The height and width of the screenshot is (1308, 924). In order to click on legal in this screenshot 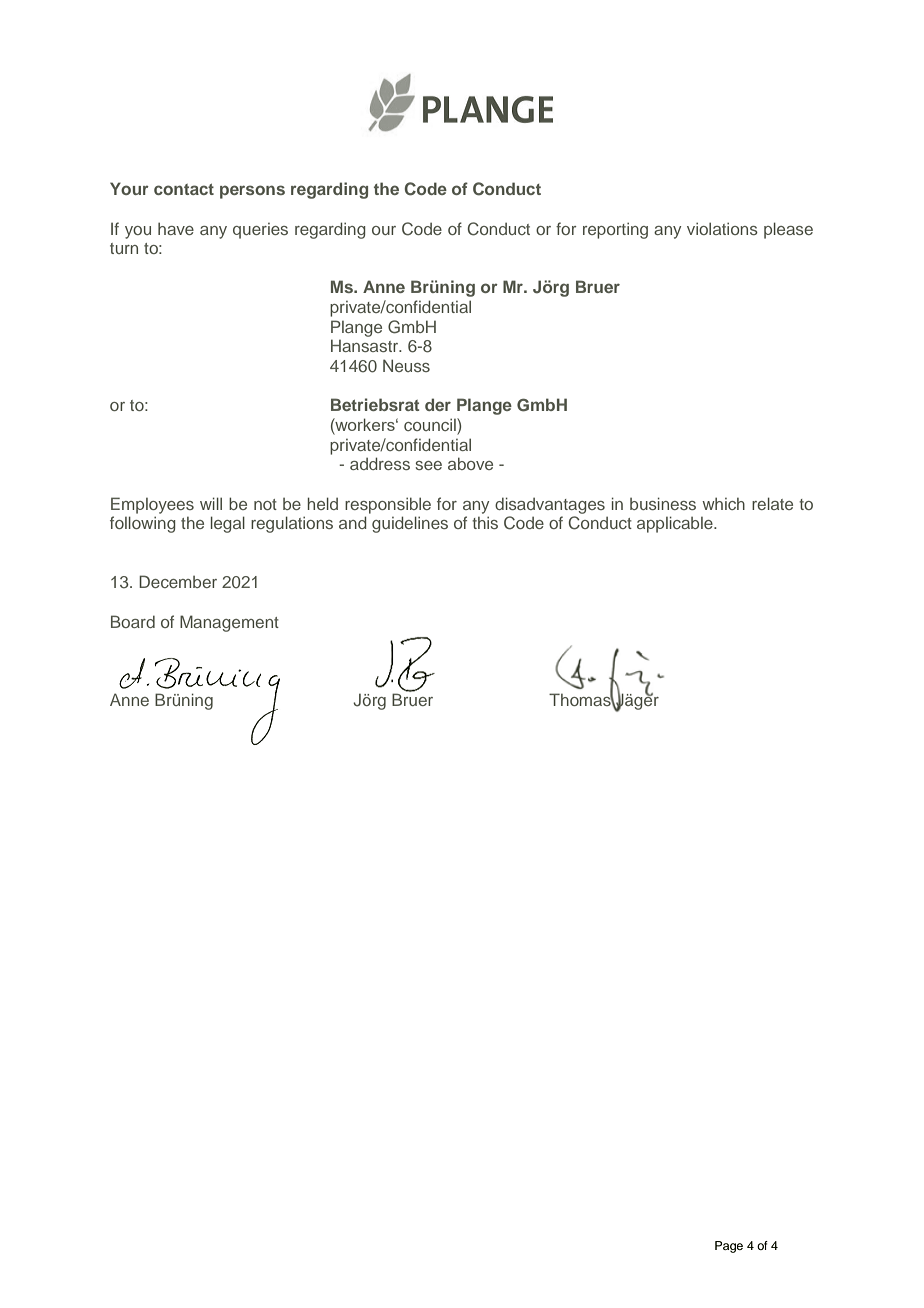, I will do `click(228, 524)`.
